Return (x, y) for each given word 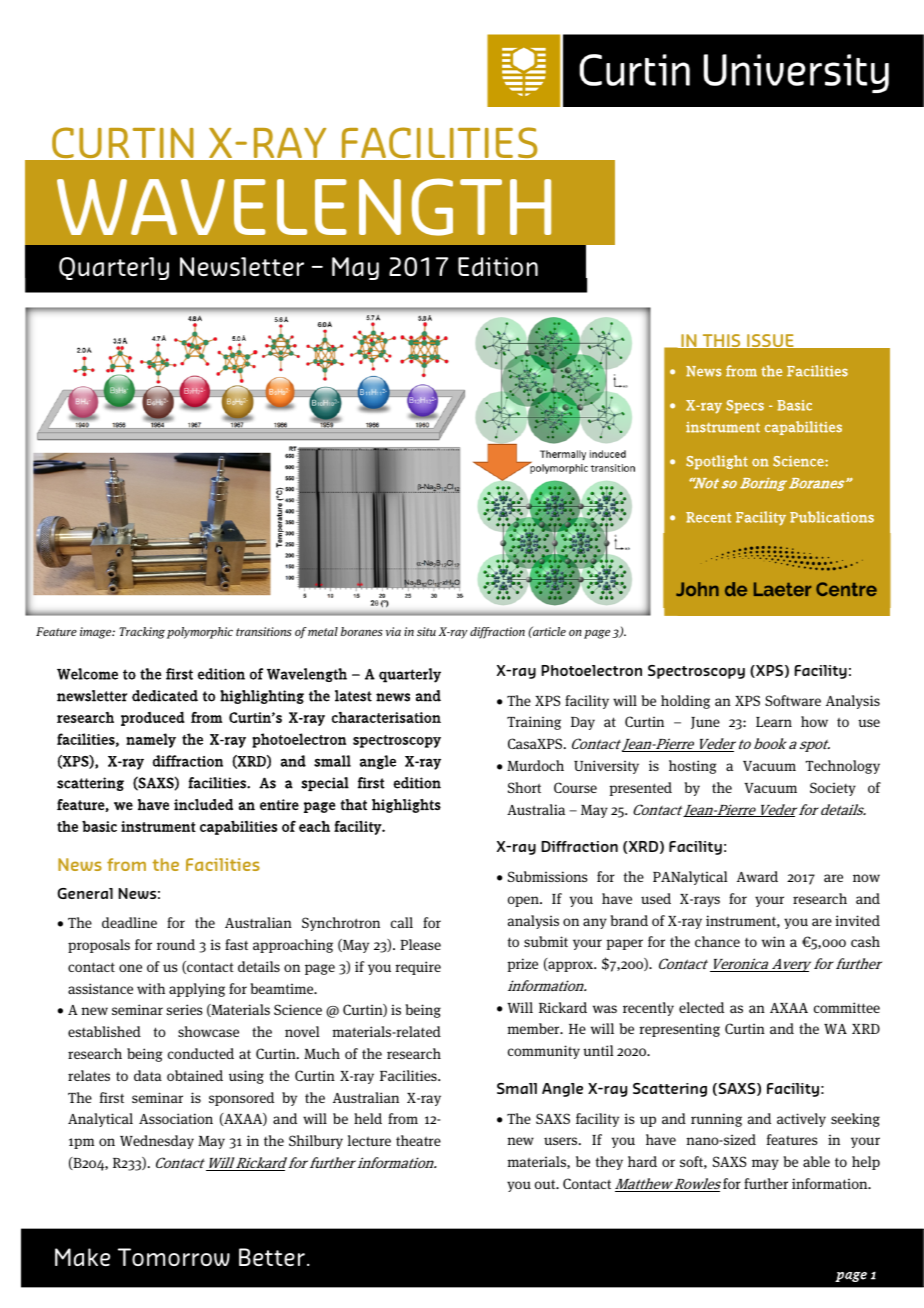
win (773, 941)
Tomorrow (174, 1257)
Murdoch (535, 765)
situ (426, 631)
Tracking (142, 633)
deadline (129, 922)
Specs (745, 407)
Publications (832, 517)
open (524, 901)
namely (151, 740)
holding (685, 702)
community (544, 1052)
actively (801, 1120)
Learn (774, 722)
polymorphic (200, 633)
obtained (195, 1075)
